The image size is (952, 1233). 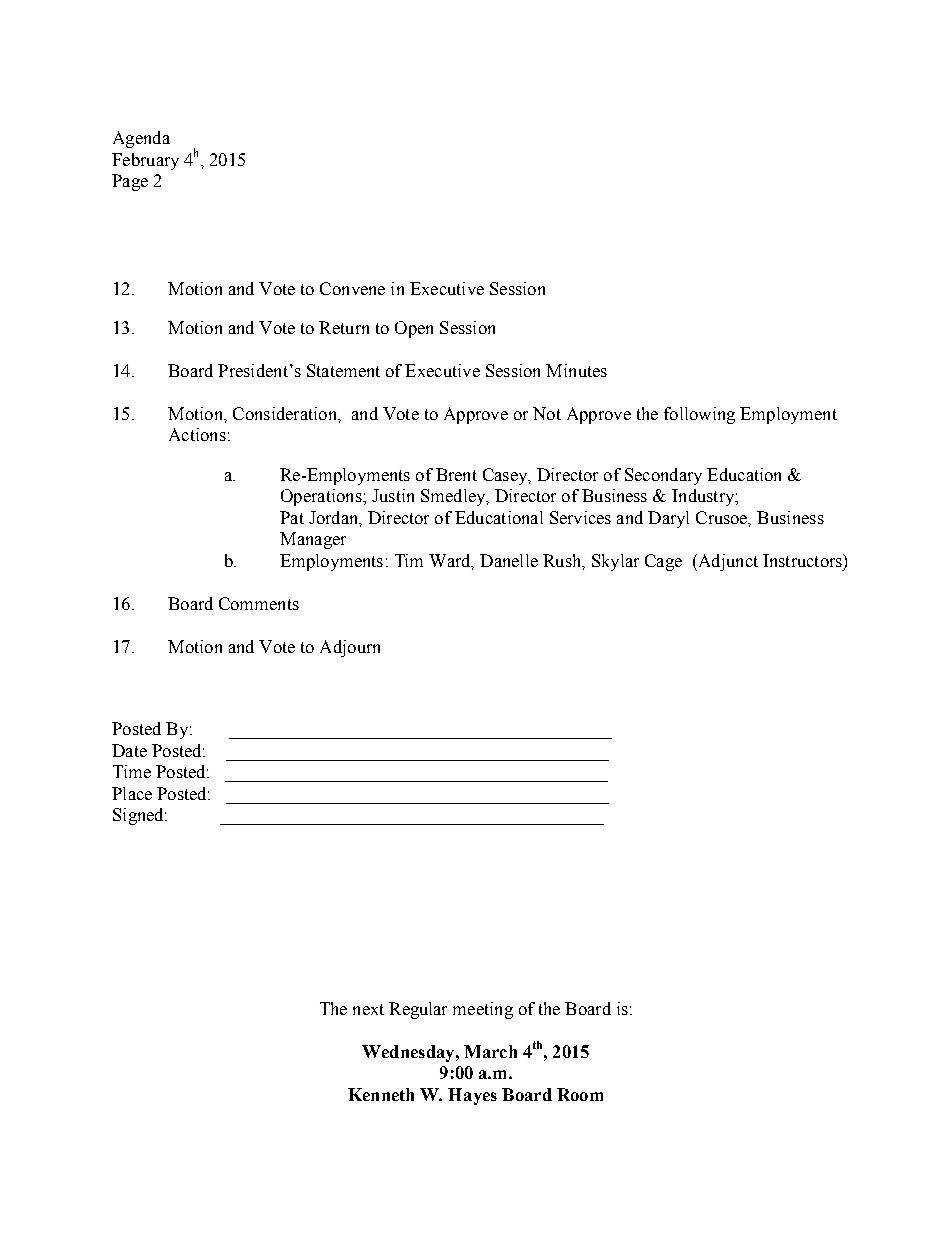 What do you see at coordinates (547, 413) in the screenshot?
I see `Not` at bounding box center [547, 413].
